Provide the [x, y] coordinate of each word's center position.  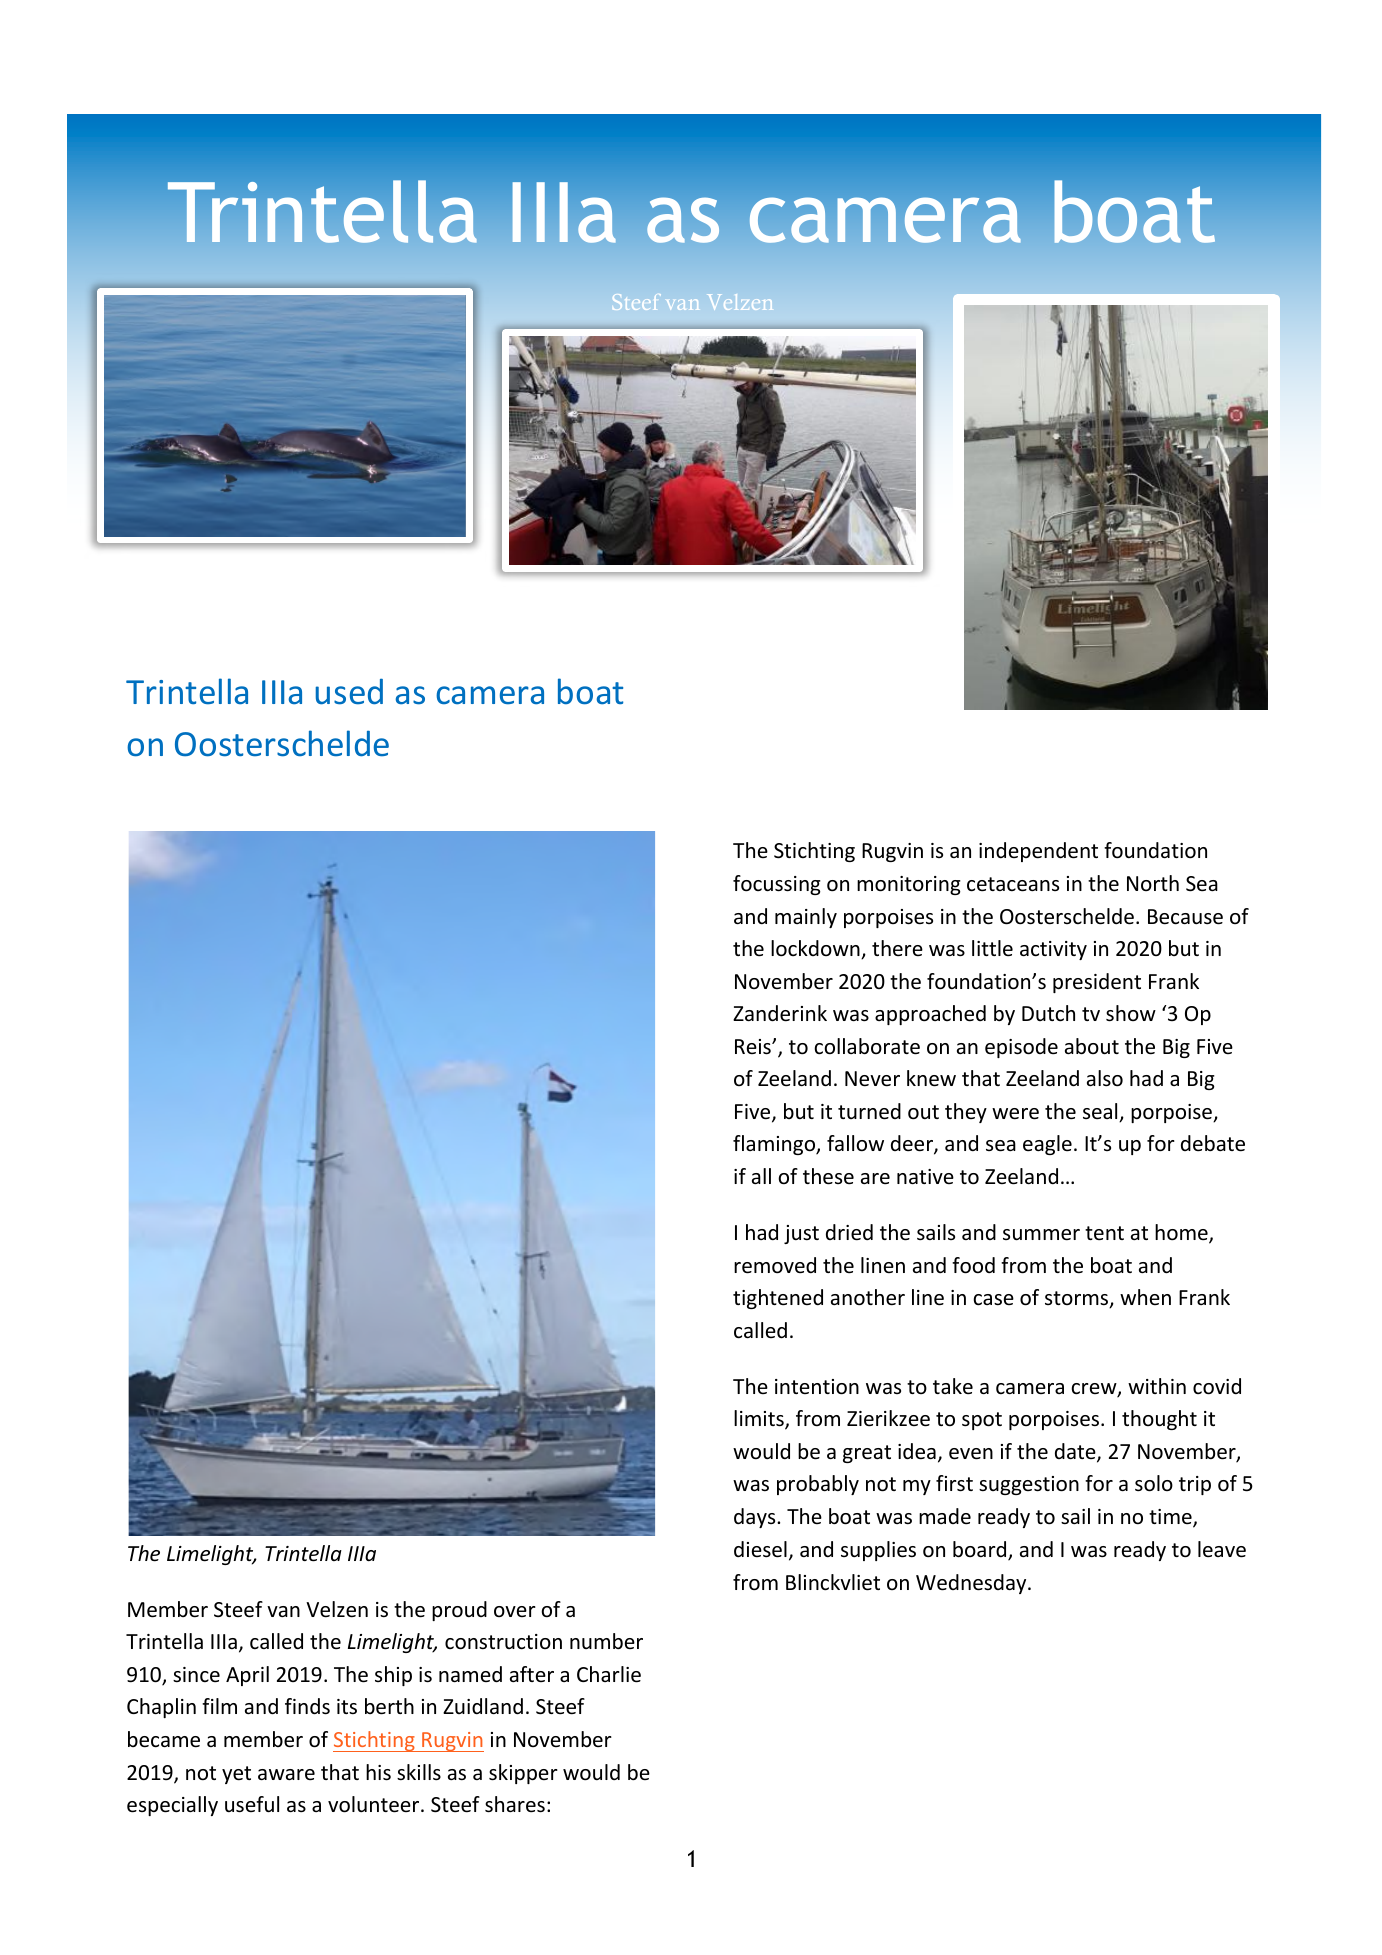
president [1097, 983]
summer [1041, 1235]
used [349, 692]
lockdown [816, 949]
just [801, 1234]
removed [775, 1265]
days [756, 1518]
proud [459, 1611]
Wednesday [972, 1584]
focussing [777, 885]
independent [1038, 852]
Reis [754, 1047]
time [1171, 1518]
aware [286, 1775]
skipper [523, 1774]
